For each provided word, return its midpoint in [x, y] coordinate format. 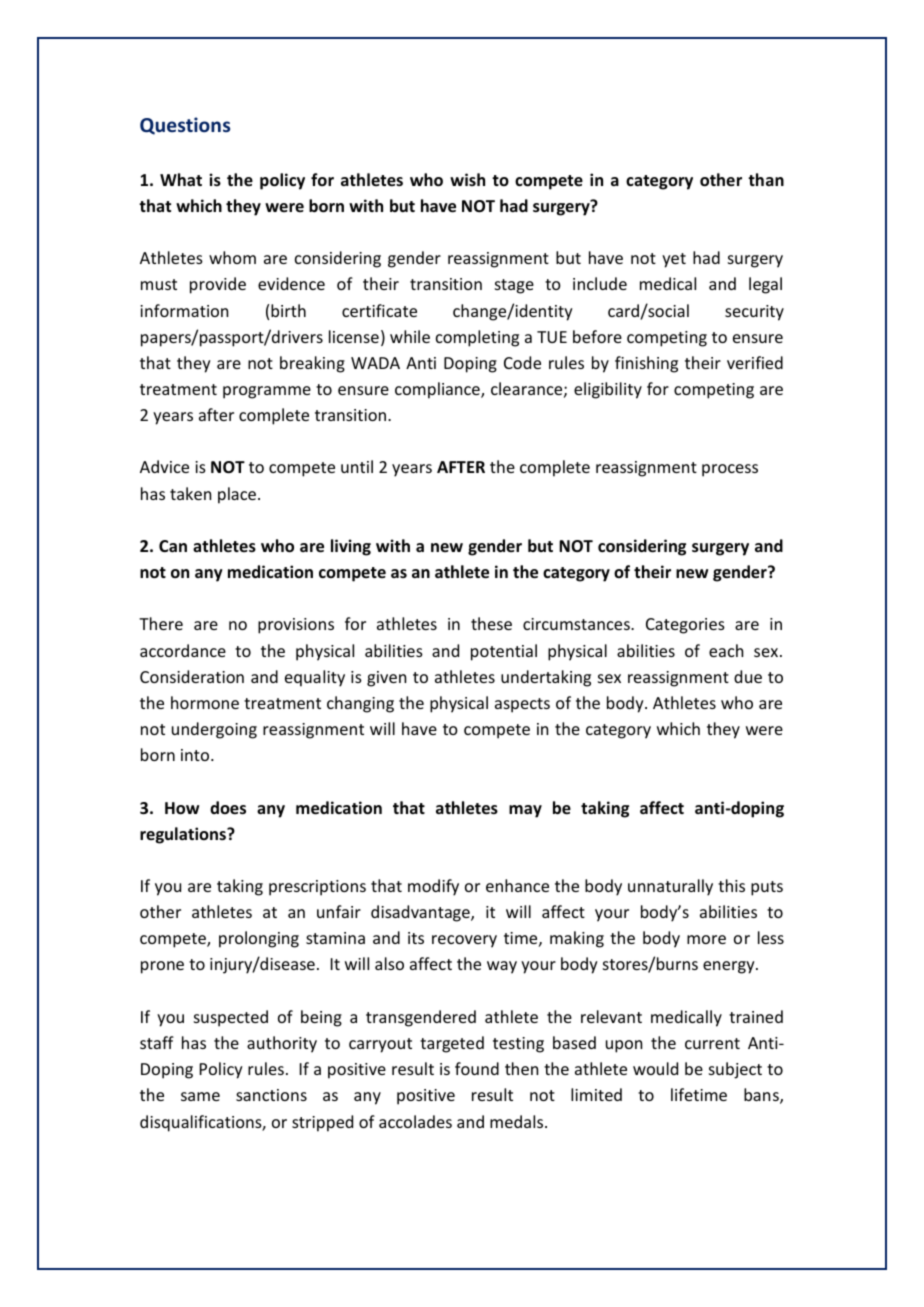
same [200, 1096]
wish [467, 179]
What [181, 179]
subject [735, 1070]
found [477, 1068]
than [766, 179]
